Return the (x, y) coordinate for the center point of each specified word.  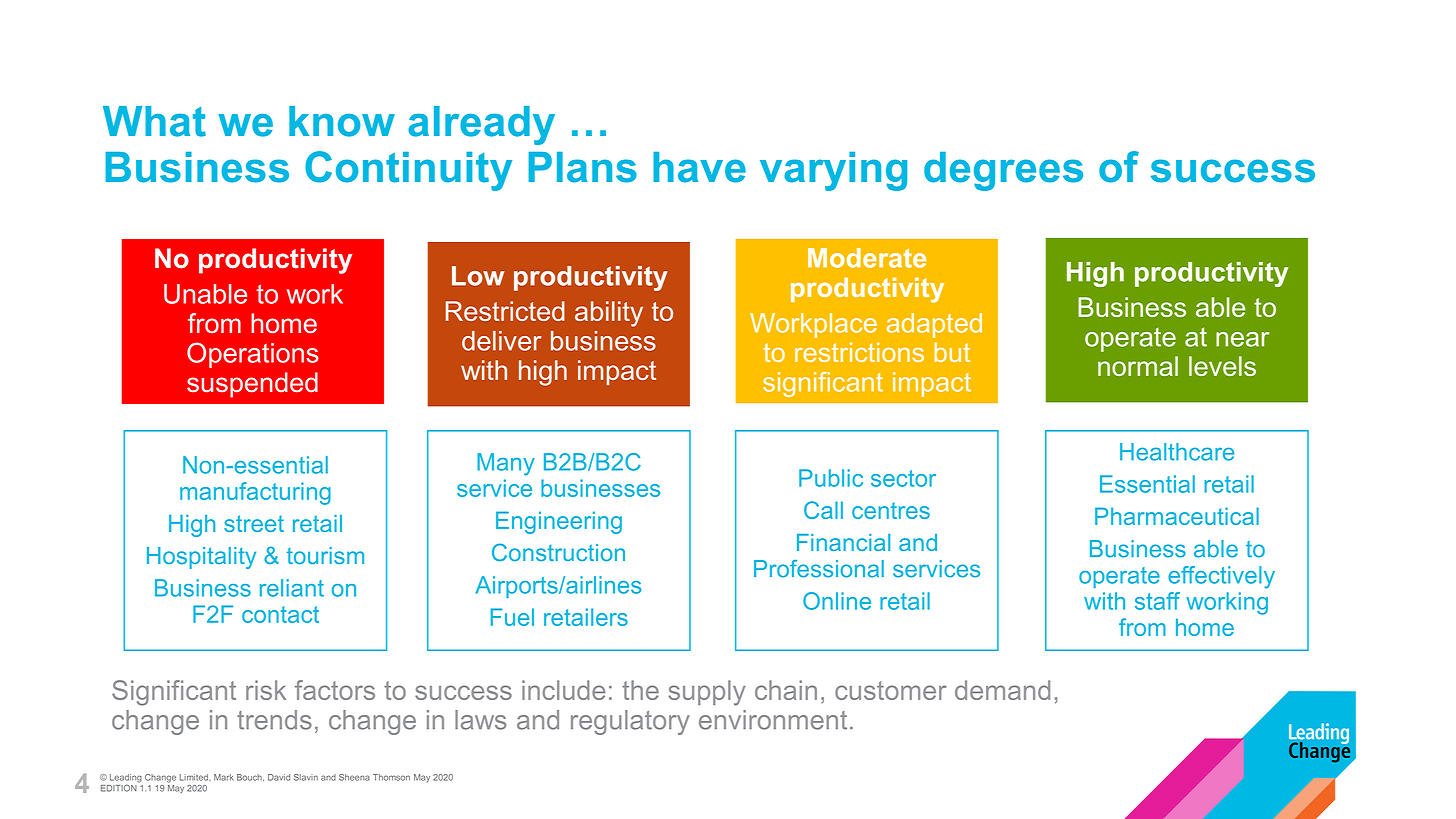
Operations (253, 355)
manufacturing (255, 493)
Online (837, 601)
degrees (1003, 171)
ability (609, 314)
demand (1002, 690)
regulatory (630, 722)
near (1242, 339)
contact (280, 614)
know (342, 121)
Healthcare (1177, 452)
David (279, 777)
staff (1157, 601)
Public (831, 478)
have (699, 167)
